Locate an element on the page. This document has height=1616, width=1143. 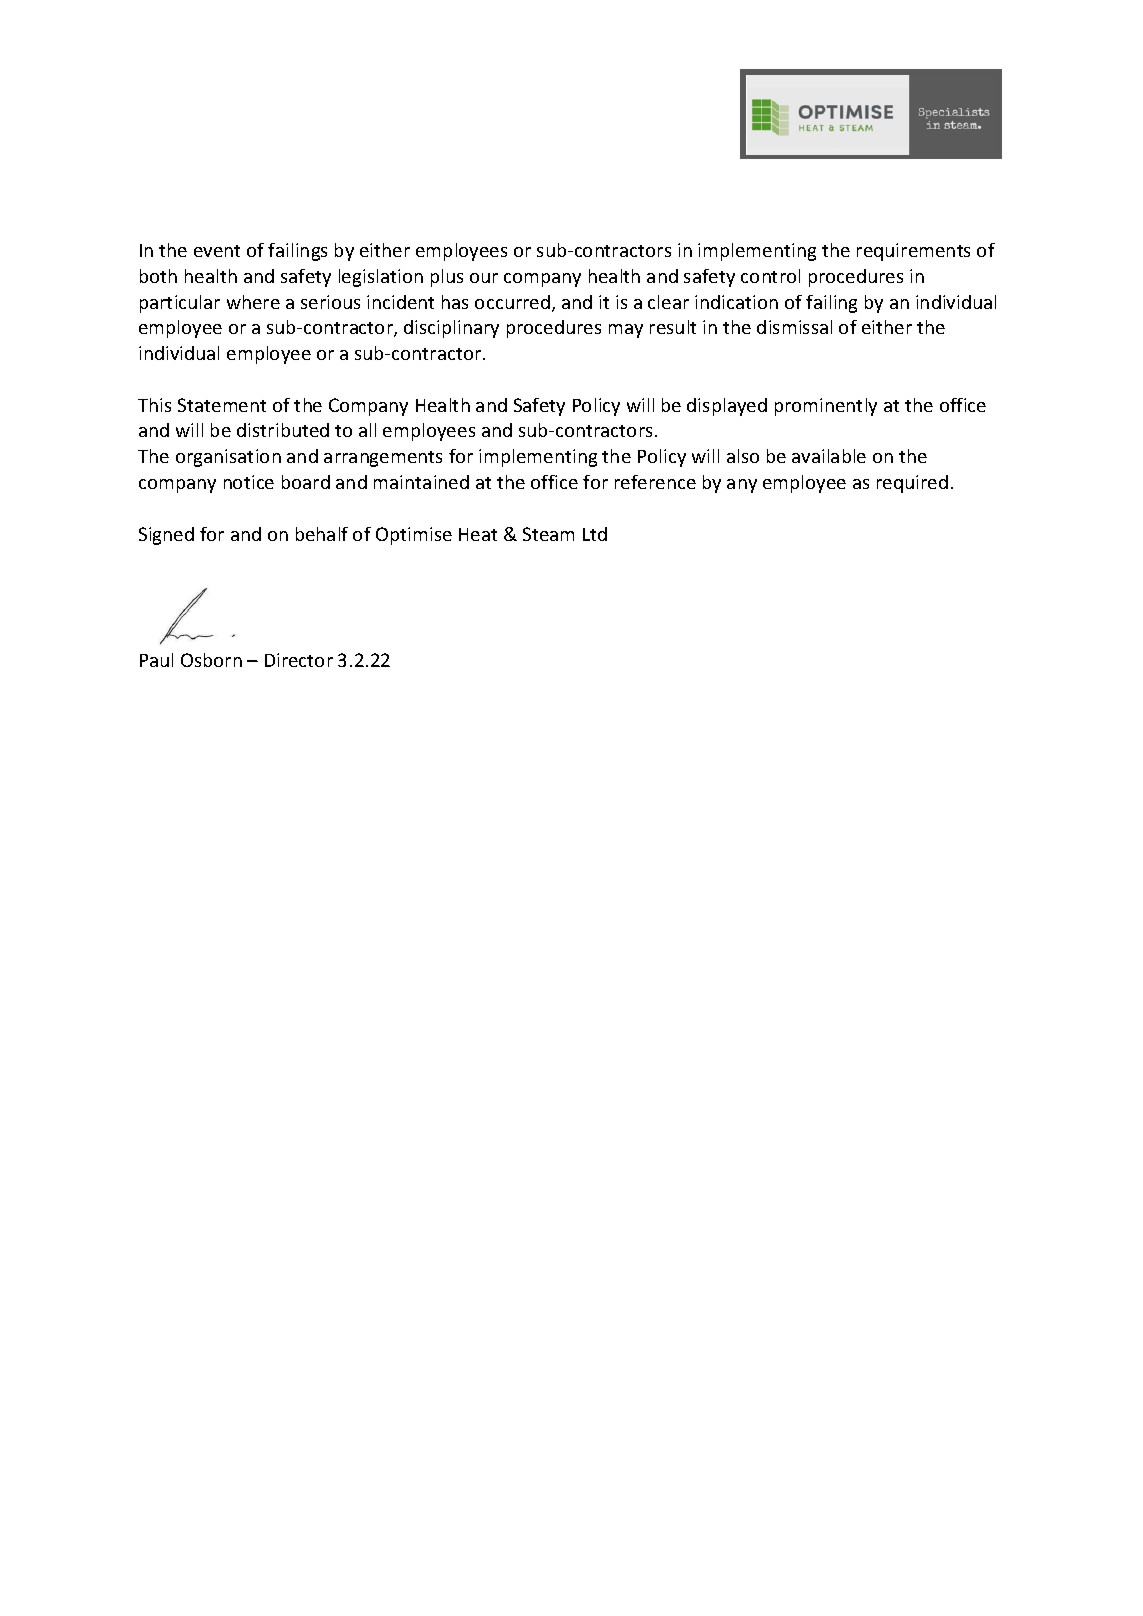
Steam is located at coordinates (548, 534).
